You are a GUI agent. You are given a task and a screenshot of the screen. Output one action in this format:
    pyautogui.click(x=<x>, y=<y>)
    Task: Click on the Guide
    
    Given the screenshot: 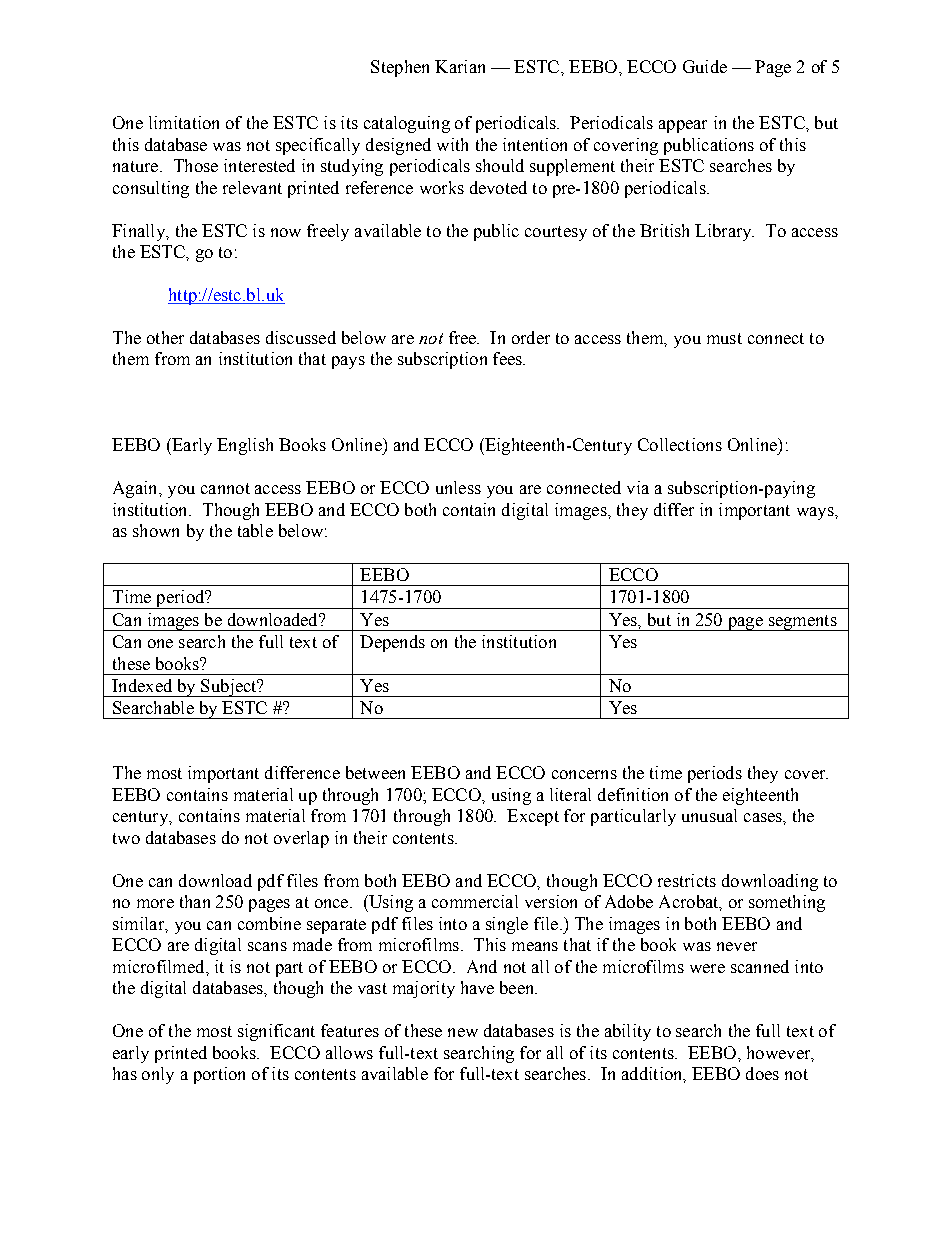 What is the action you would take?
    pyautogui.click(x=705, y=66)
